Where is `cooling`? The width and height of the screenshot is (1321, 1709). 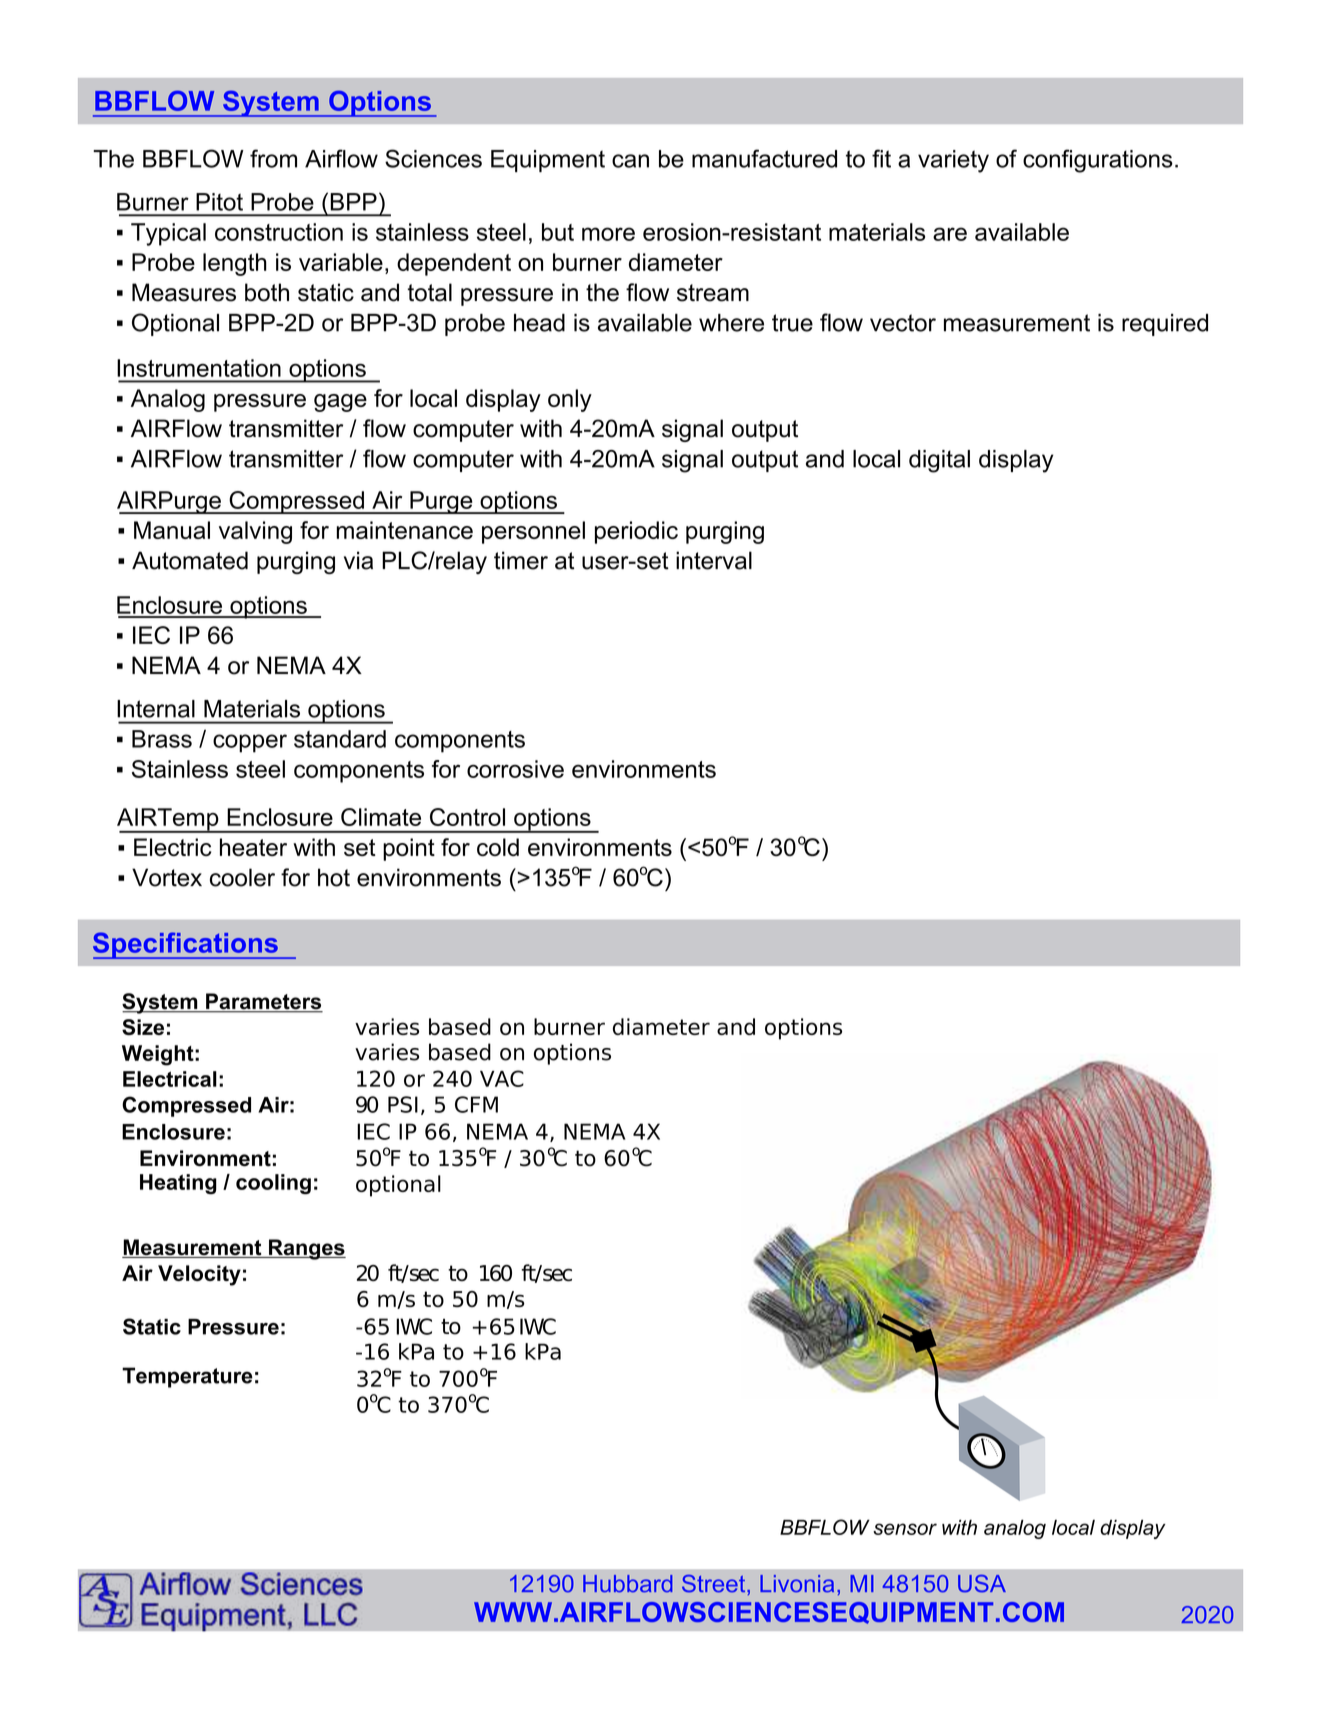
cooling is located at coordinates (273, 1184).
